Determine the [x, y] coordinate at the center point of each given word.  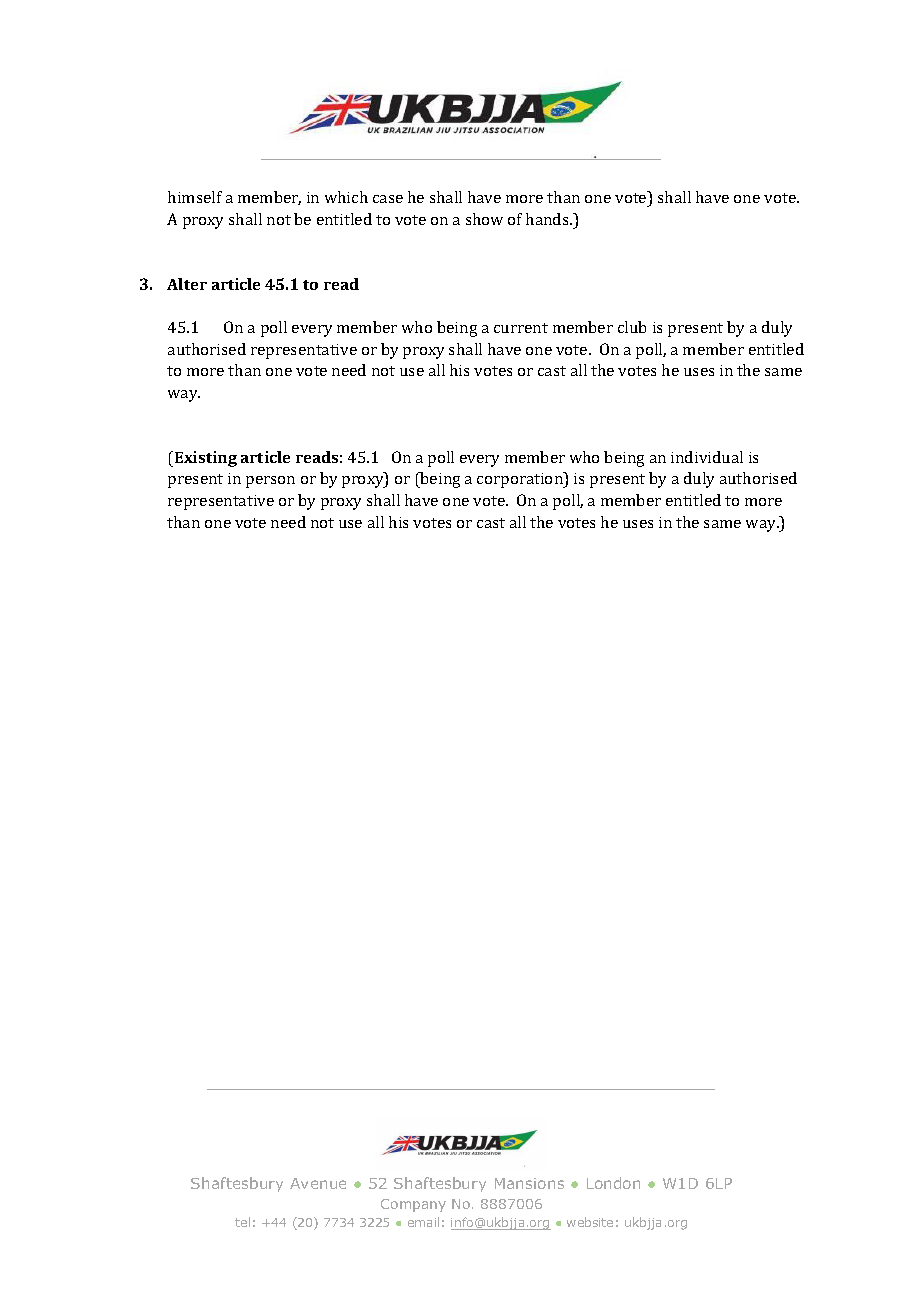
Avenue [318, 1183]
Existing [206, 459]
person [270, 482]
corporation [521, 480]
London [613, 1183]
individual [707, 457]
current [521, 328]
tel [242, 1222]
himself [195, 197]
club [632, 327]
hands [548, 219]
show [484, 219]
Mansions [529, 1183]
